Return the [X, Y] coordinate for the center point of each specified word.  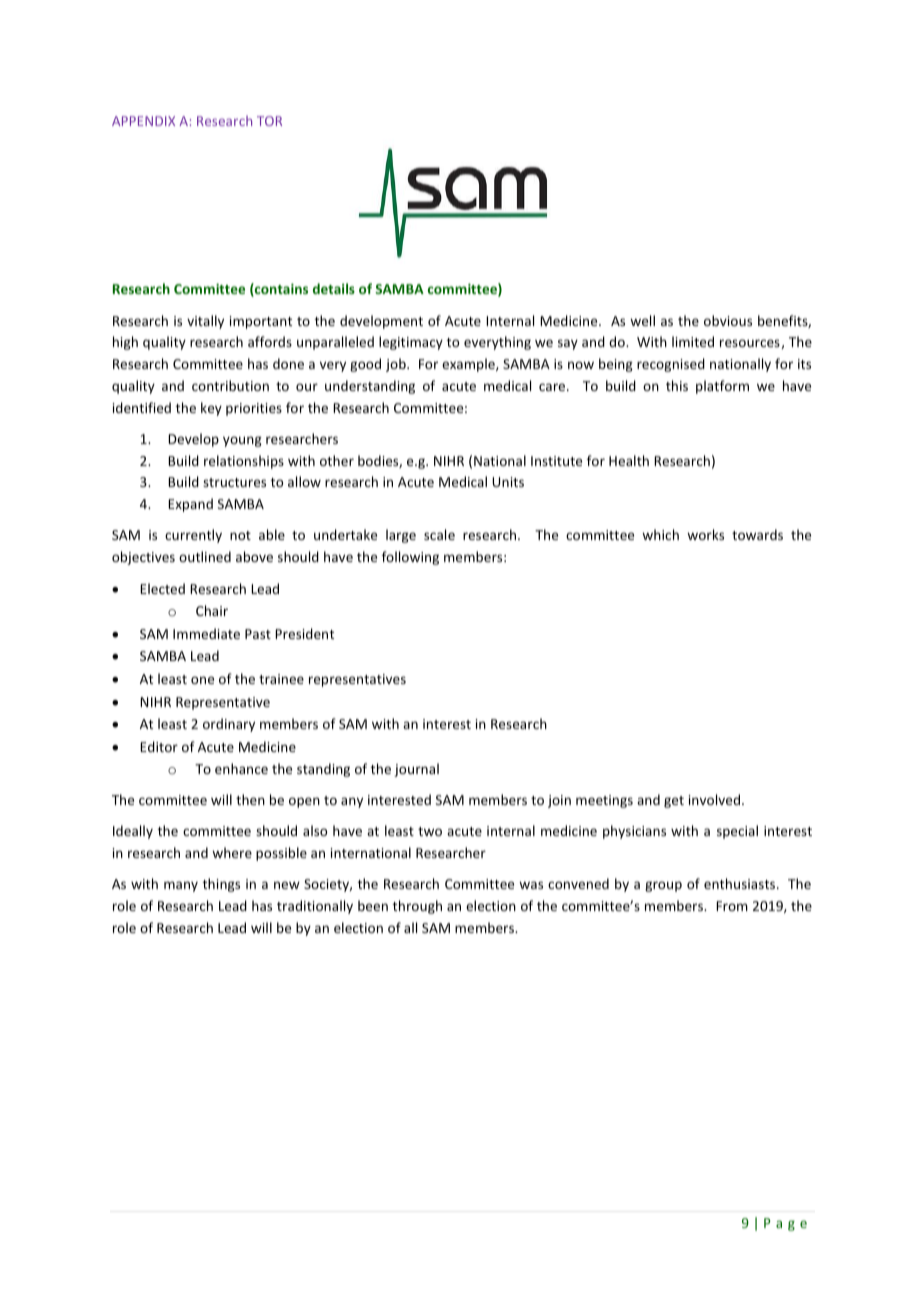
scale [439, 534]
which [660, 534]
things [221, 885]
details [334, 288]
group [663, 886]
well [642, 320]
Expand [190, 505]
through [417, 907]
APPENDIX [143, 121]
